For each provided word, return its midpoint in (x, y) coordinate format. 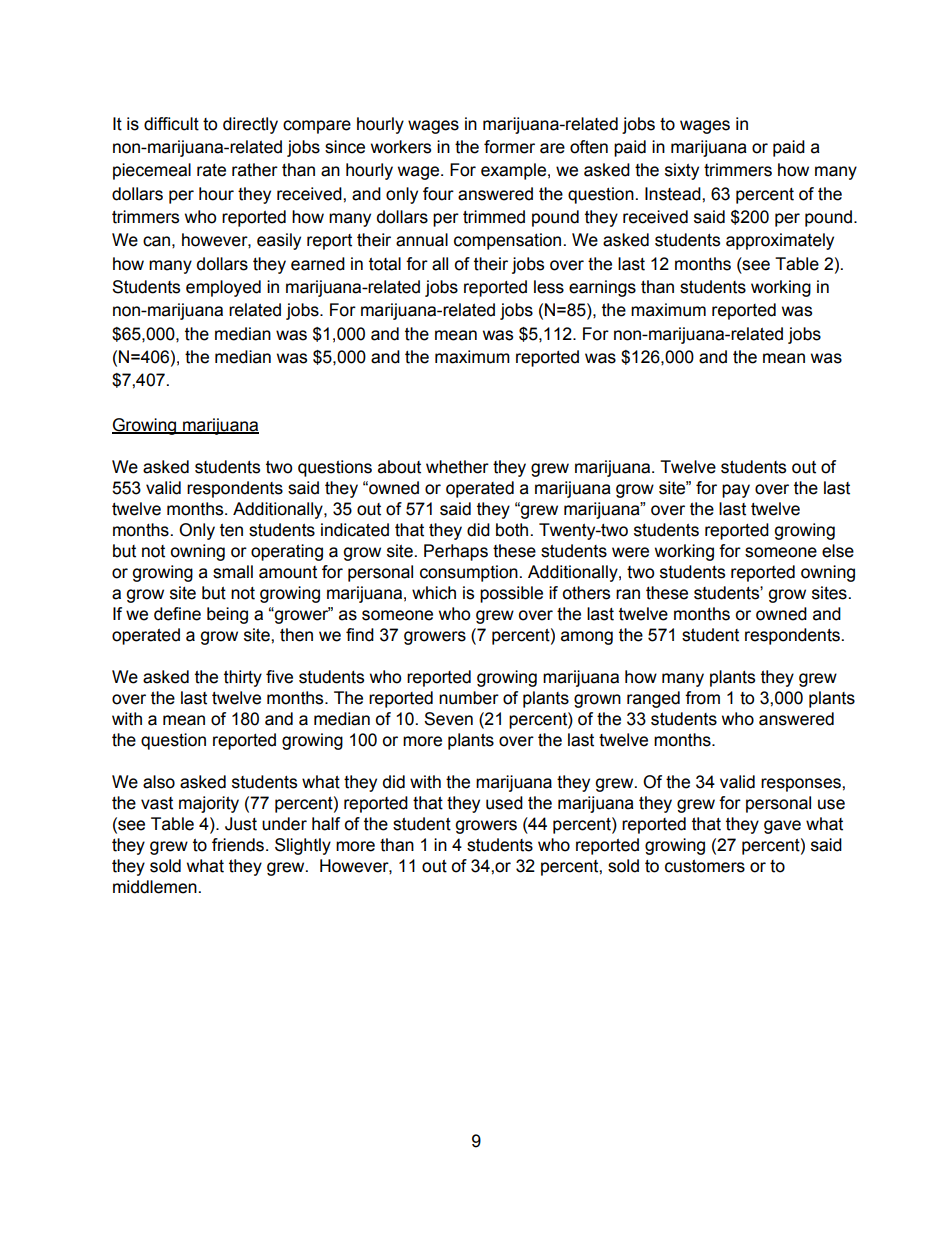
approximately (780, 241)
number (469, 698)
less (549, 287)
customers (705, 866)
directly (250, 125)
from (702, 698)
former (509, 147)
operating (287, 552)
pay (736, 491)
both (512, 530)
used (504, 803)
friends (239, 845)
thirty (243, 678)
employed (223, 288)
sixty (682, 171)
